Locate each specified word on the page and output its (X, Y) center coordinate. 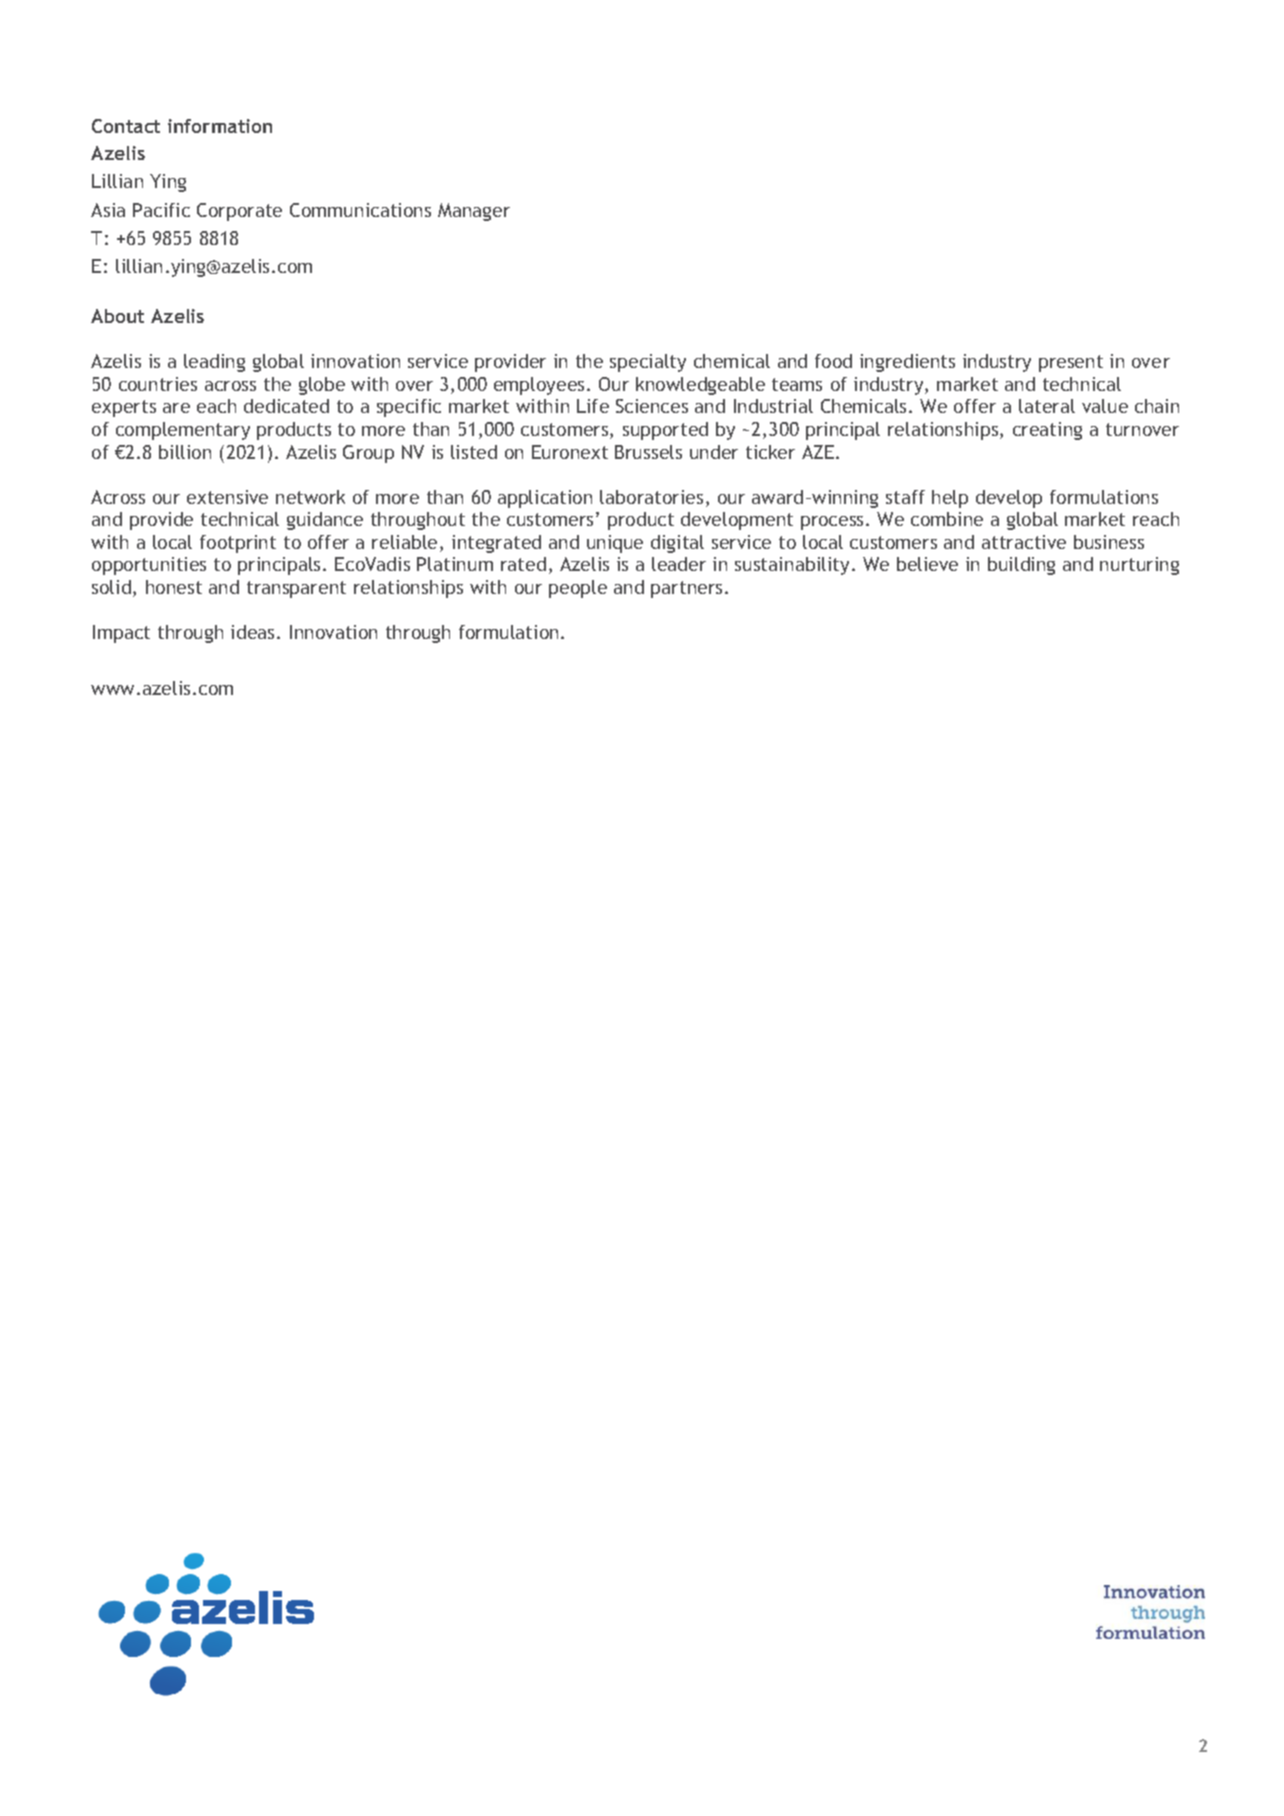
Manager (474, 212)
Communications (360, 210)
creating (1047, 431)
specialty (648, 363)
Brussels (648, 452)
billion (185, 452)
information (220, 126)
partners (688, 589)
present (1071, 363)
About (117, 316)
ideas (252, 632)
